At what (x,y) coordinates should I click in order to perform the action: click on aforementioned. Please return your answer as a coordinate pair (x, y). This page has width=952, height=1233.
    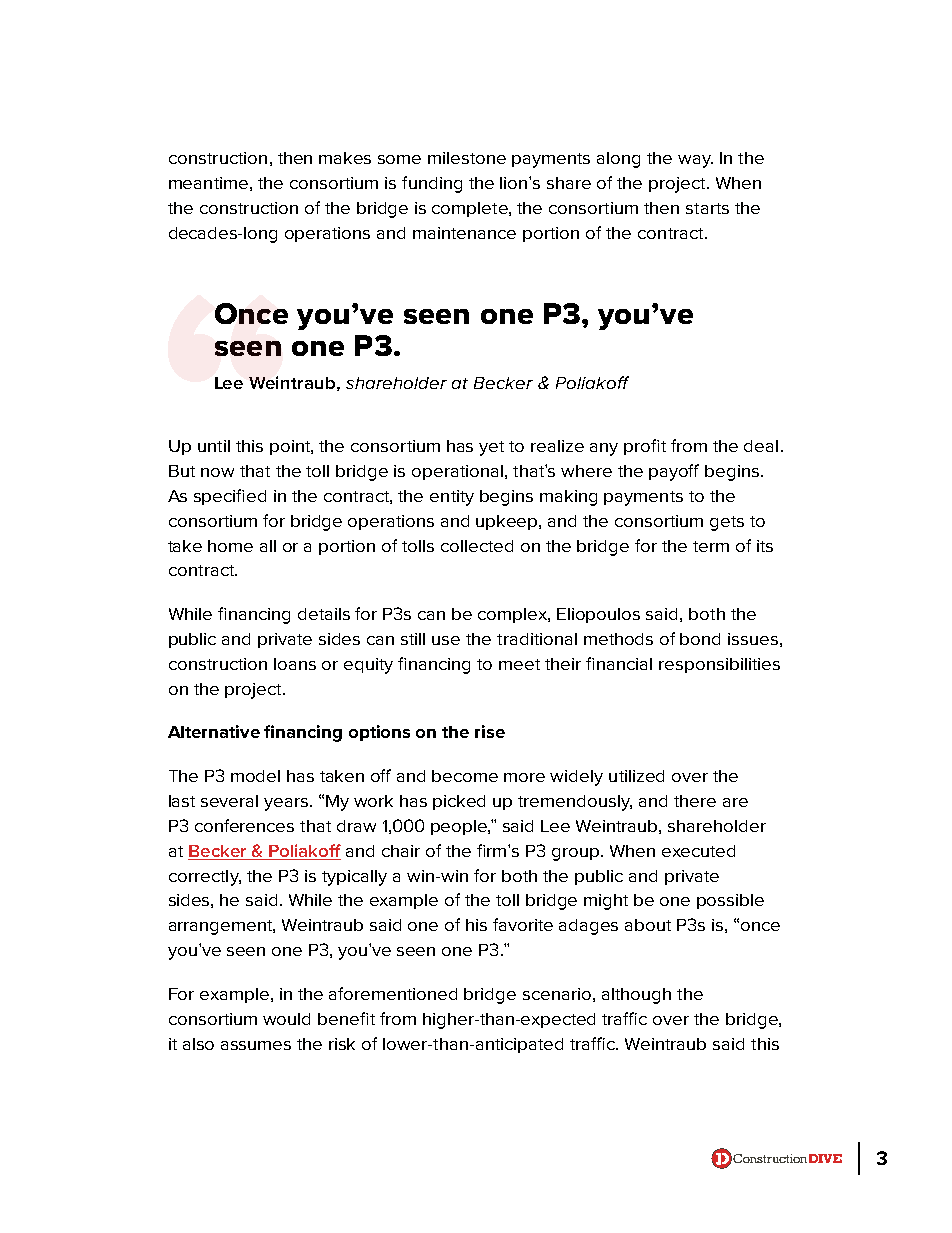
    Looking at the image, I should click on (393, 993).
